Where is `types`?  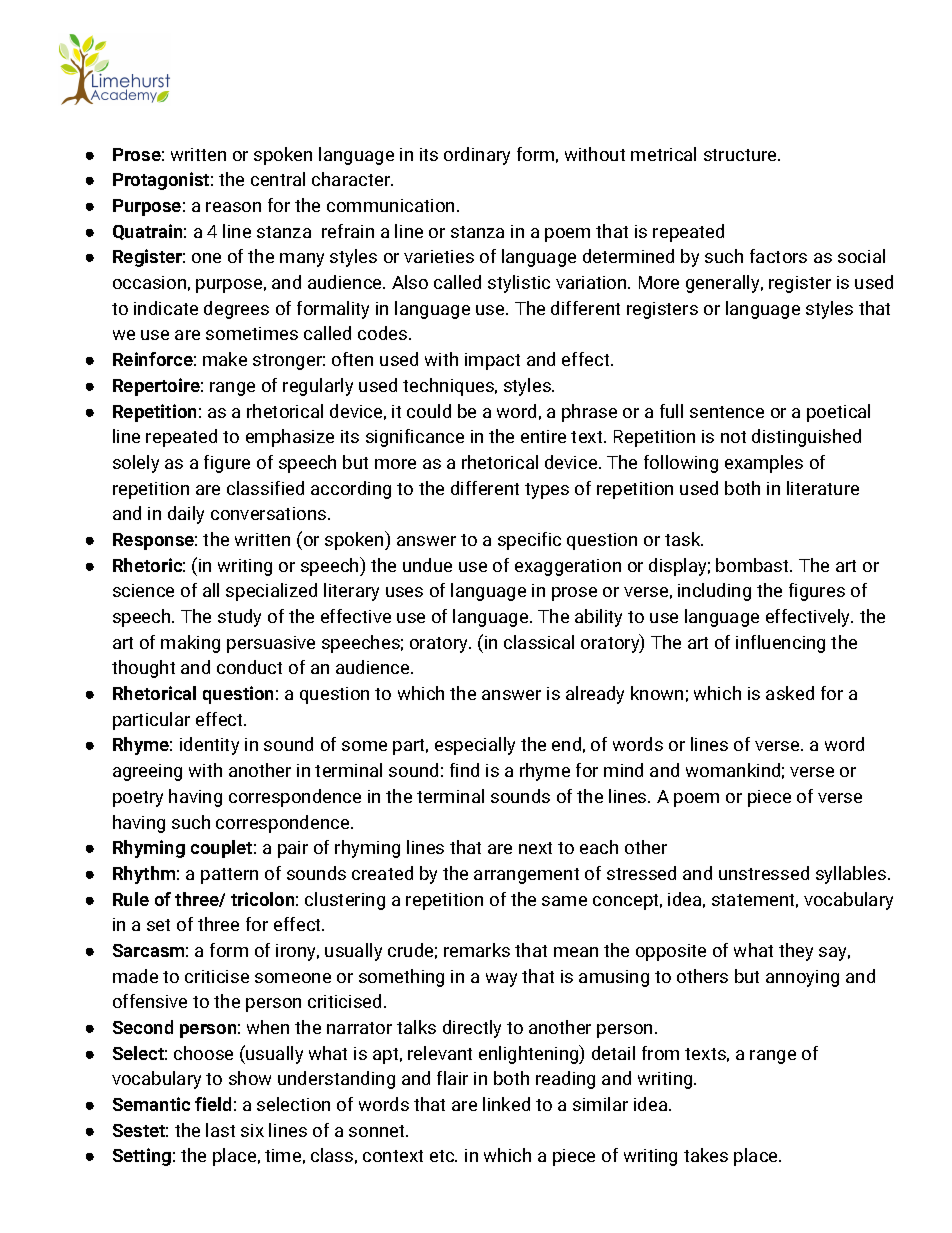 types is located at coordinates (547, 491).
